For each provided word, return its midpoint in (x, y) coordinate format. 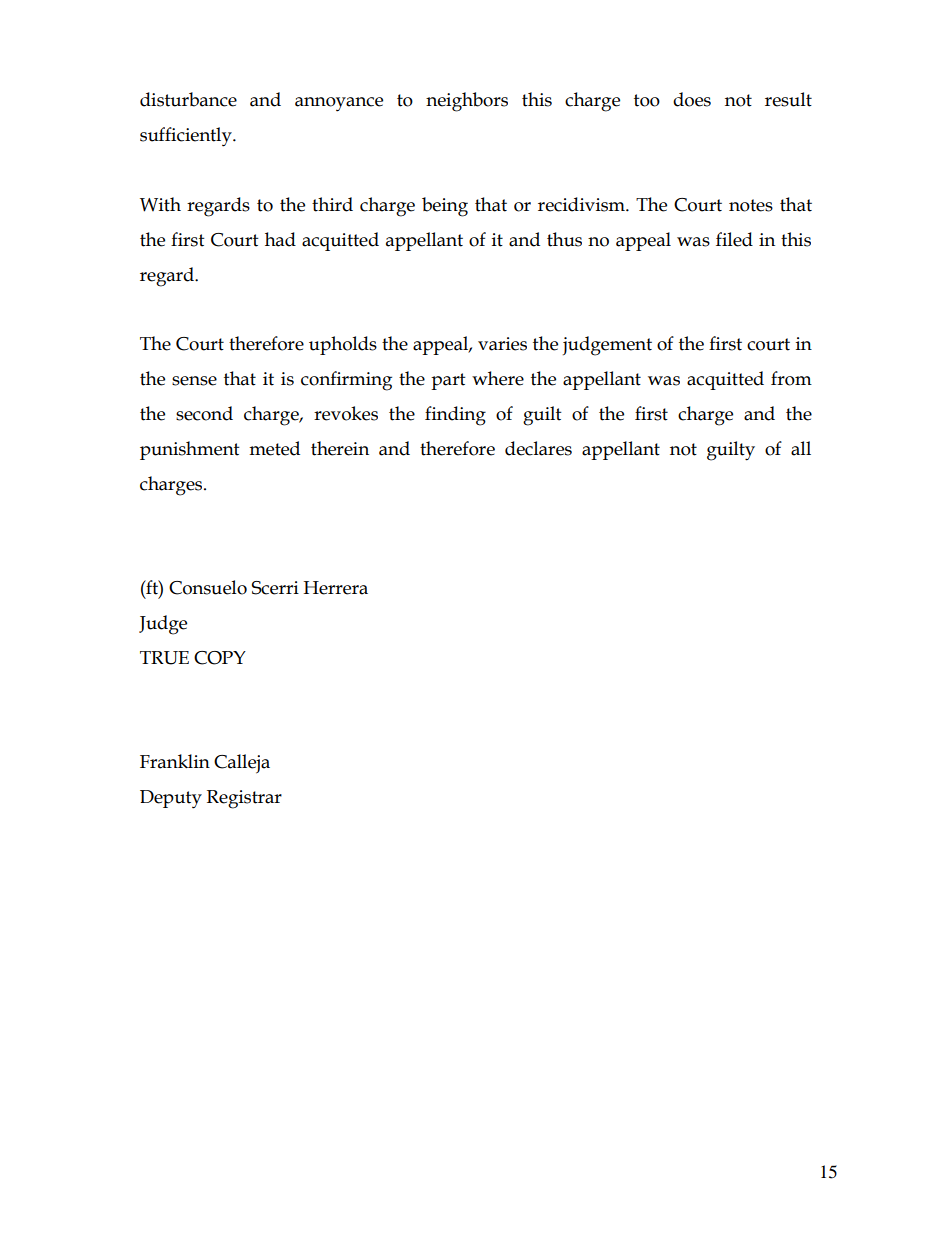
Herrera (335, 588)
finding (455, 416)
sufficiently (187, 137)
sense (194, 381)
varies (502, 344)
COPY (220, 658)
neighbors (467, 102)
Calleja (242, 764)
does (692, 99)
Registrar (244, 799)
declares (538, 448)
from (791, 378)
